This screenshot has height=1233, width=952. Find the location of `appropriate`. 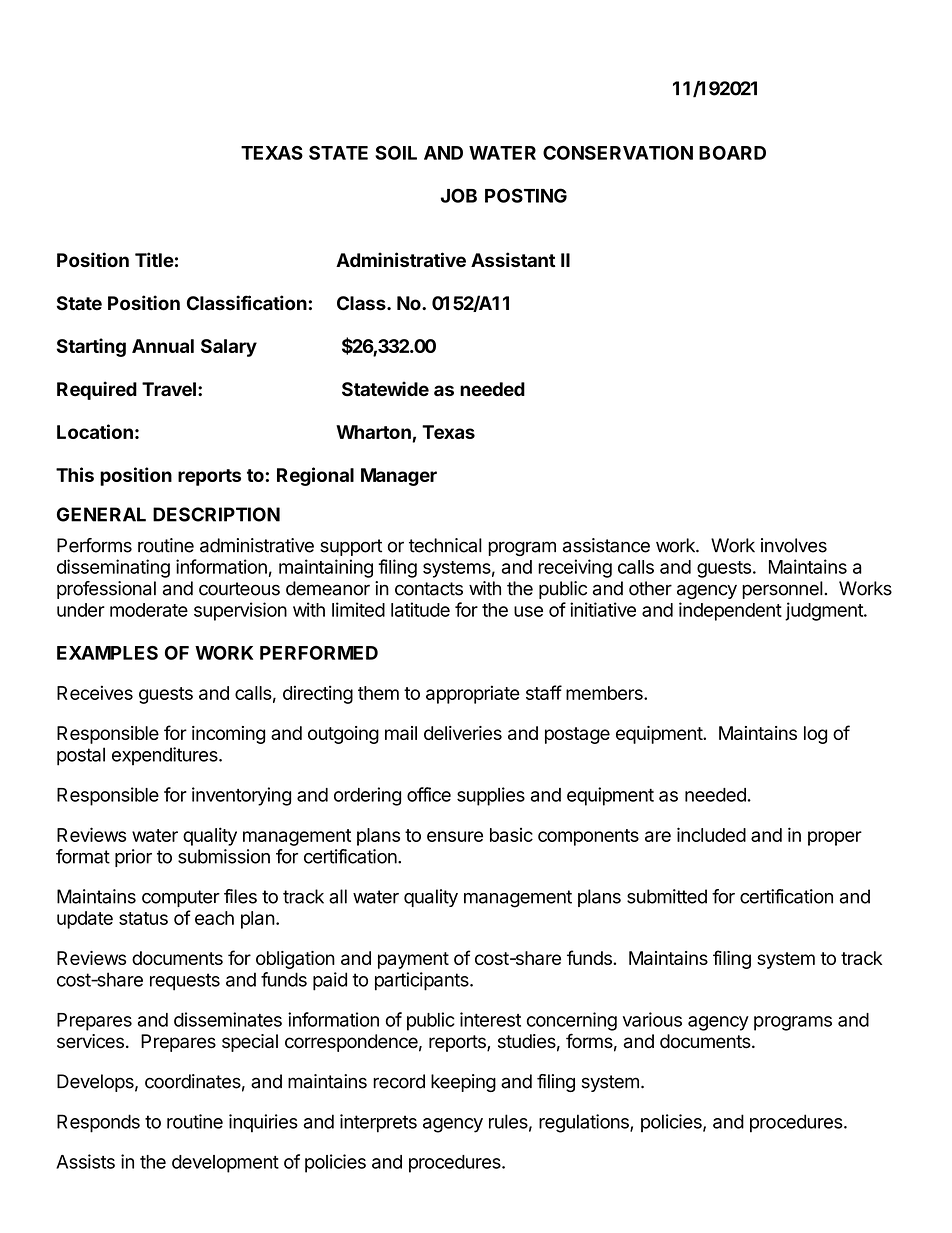

appropriate is located at coordinates (473, 694).
